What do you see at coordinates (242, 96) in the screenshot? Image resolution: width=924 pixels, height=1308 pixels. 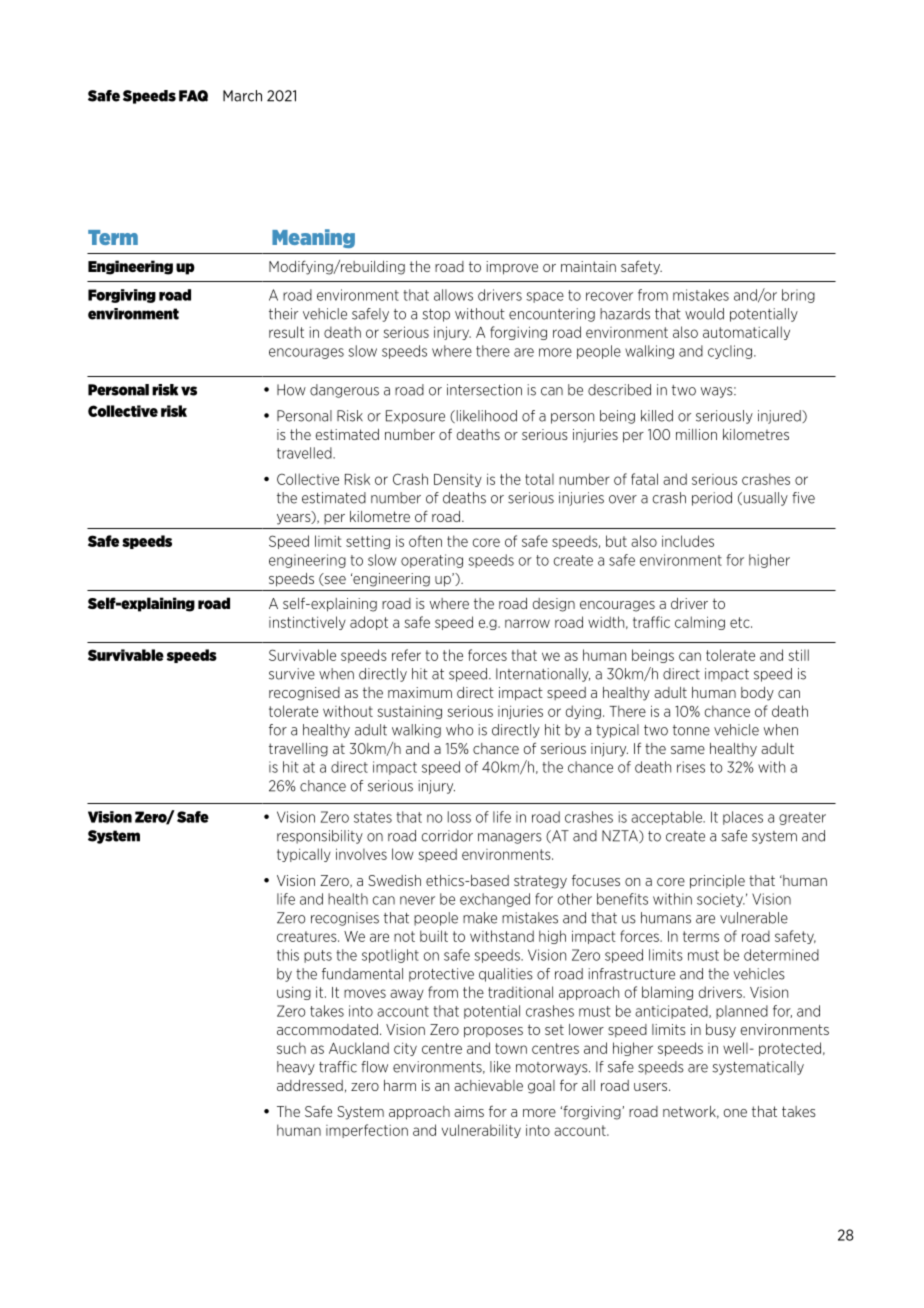 I see `March` at bounding box center [242, 96].
